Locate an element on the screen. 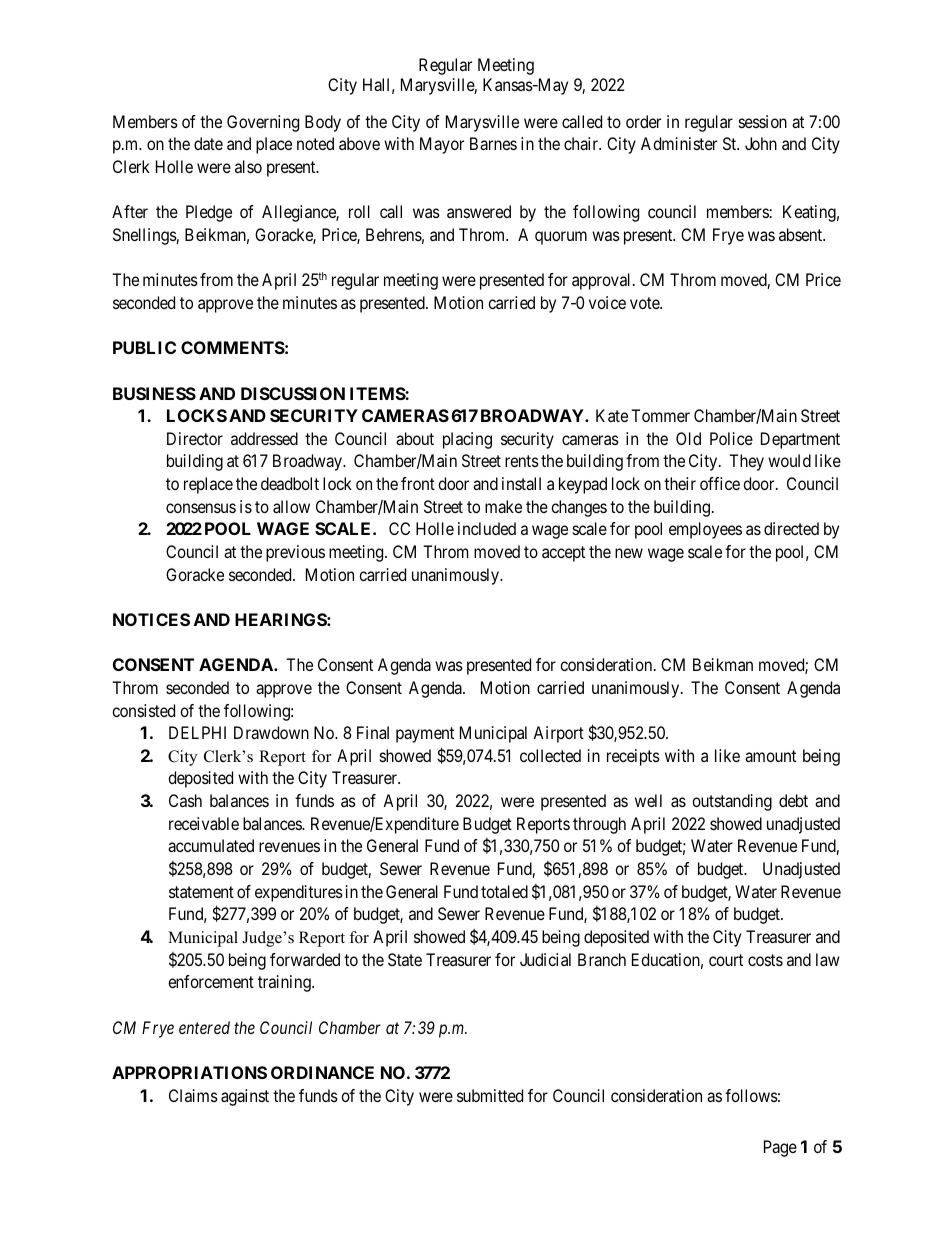 This screenshot has width=952, height=1233. install is located at coordinates (521, 483).
